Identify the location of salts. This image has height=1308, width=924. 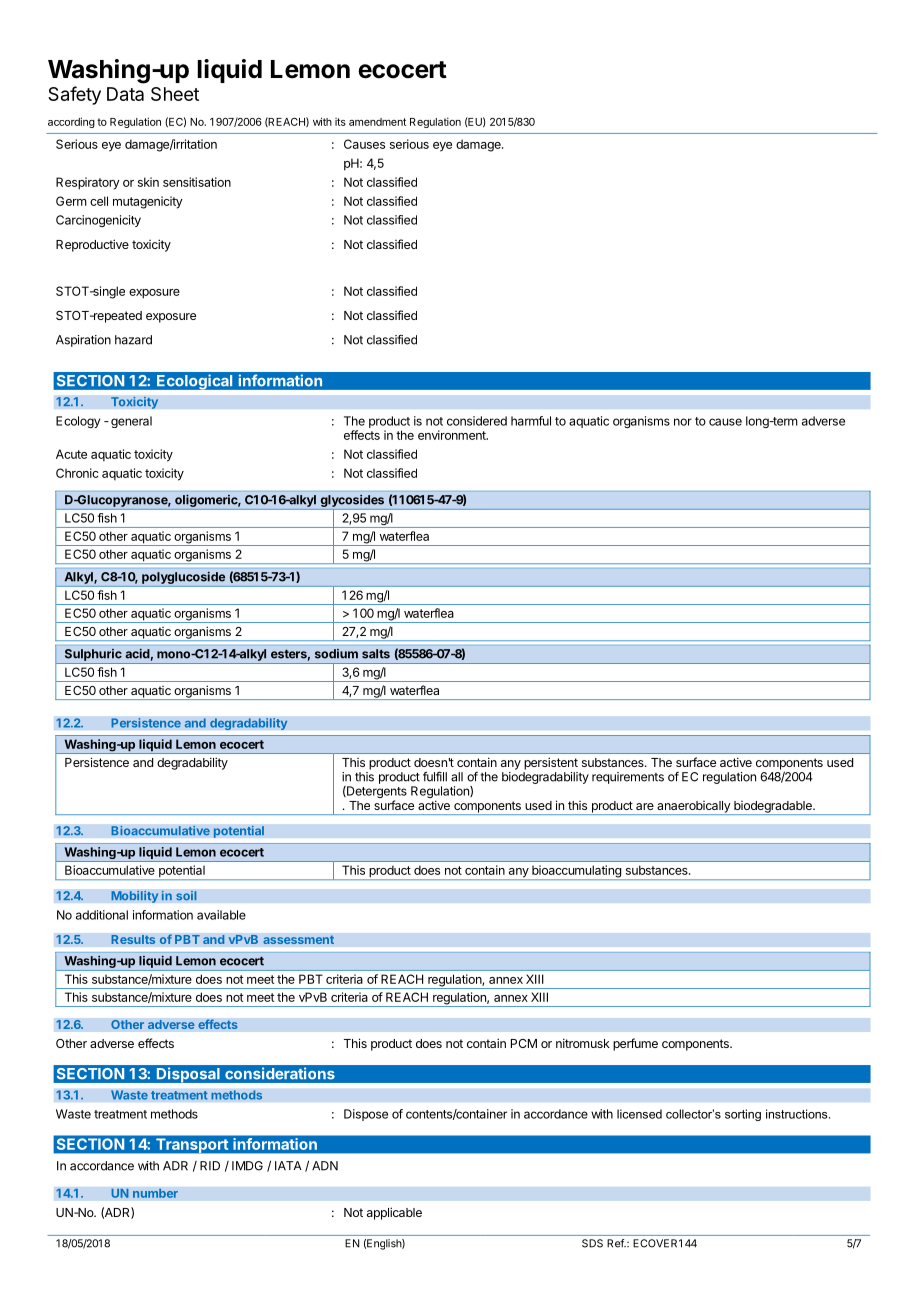
(376, 654).
